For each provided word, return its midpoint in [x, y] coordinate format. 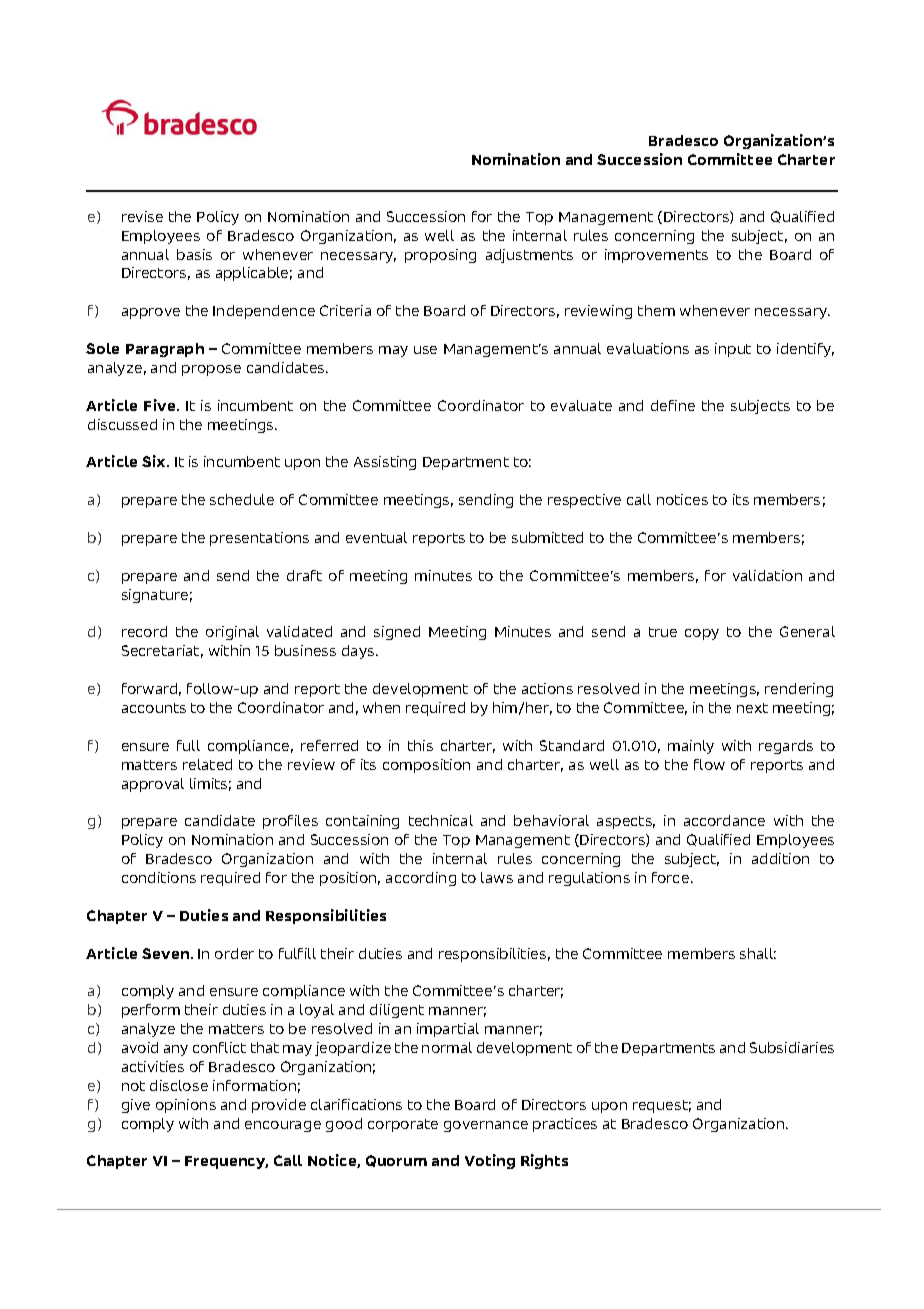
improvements [656, 256]
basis [194, 254]
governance [486, 1126]
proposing [440, 256]
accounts [154, 708]
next [752, 708]
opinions [186, 1106]
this [420, 745]
